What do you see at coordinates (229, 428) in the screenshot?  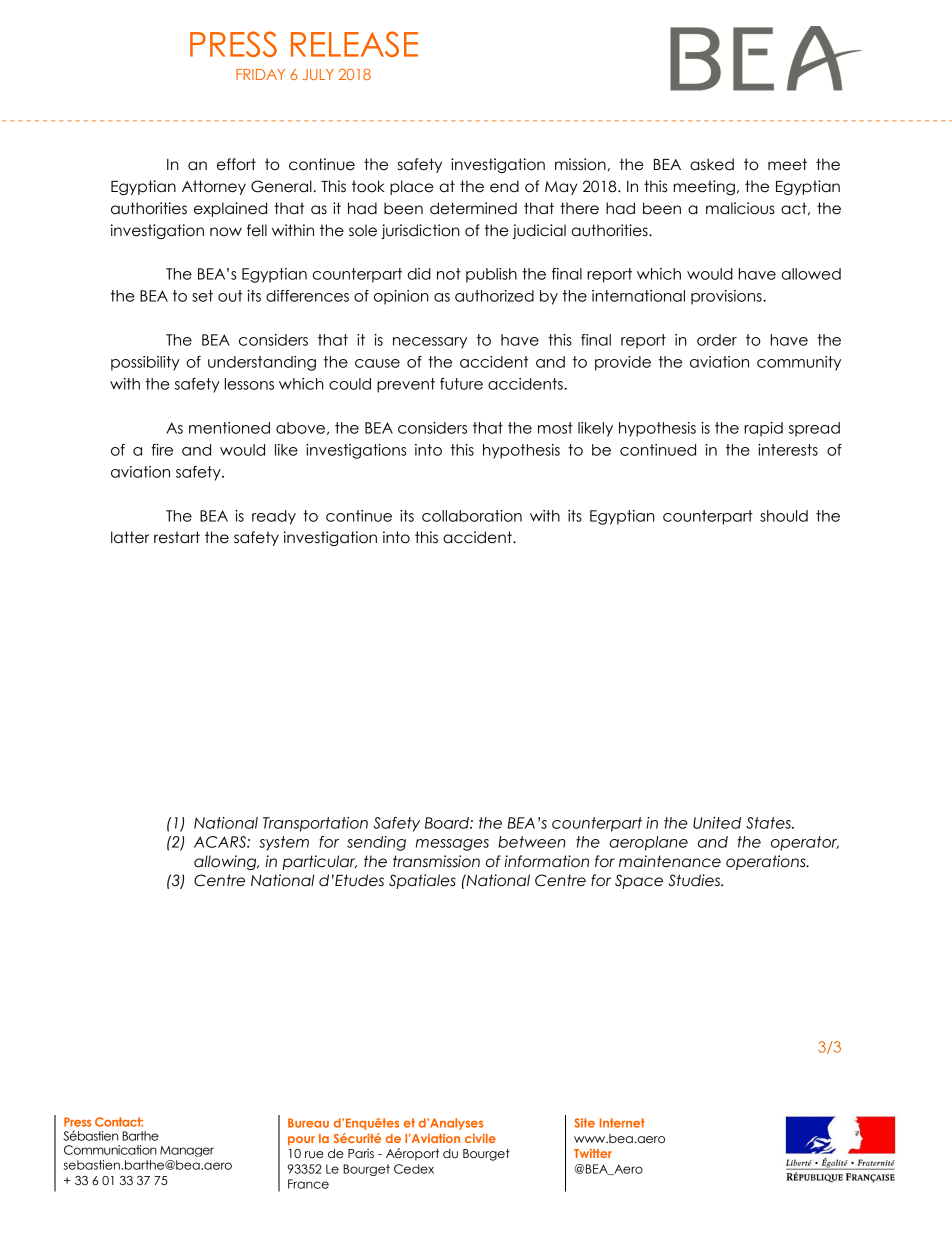 I see `mentioned` at bounding box center [229, 428].
